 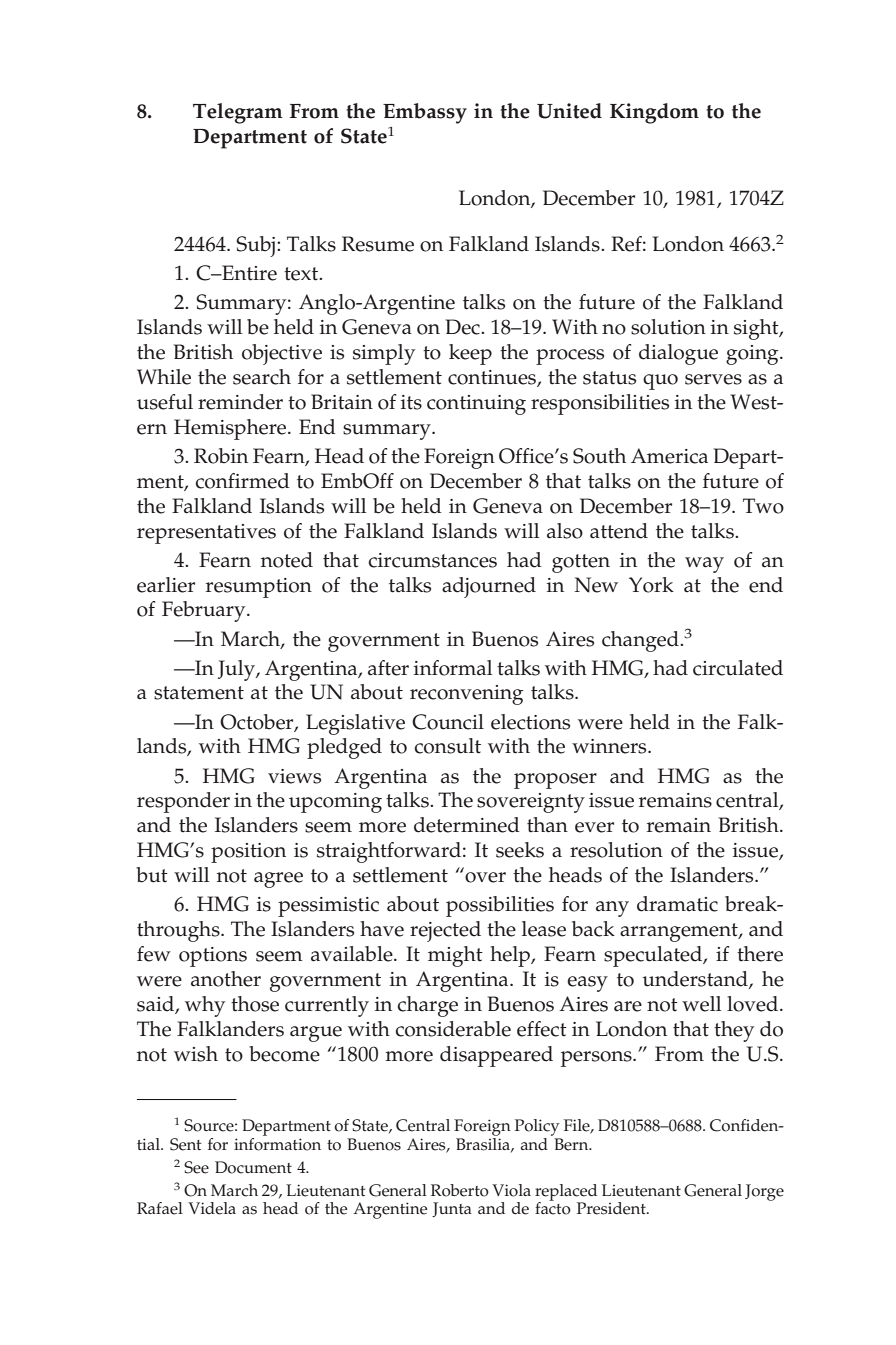 What do you see at coordinates (460, 1190) in the page?
I see `Roberto` at bounding box center [460, 1190].
